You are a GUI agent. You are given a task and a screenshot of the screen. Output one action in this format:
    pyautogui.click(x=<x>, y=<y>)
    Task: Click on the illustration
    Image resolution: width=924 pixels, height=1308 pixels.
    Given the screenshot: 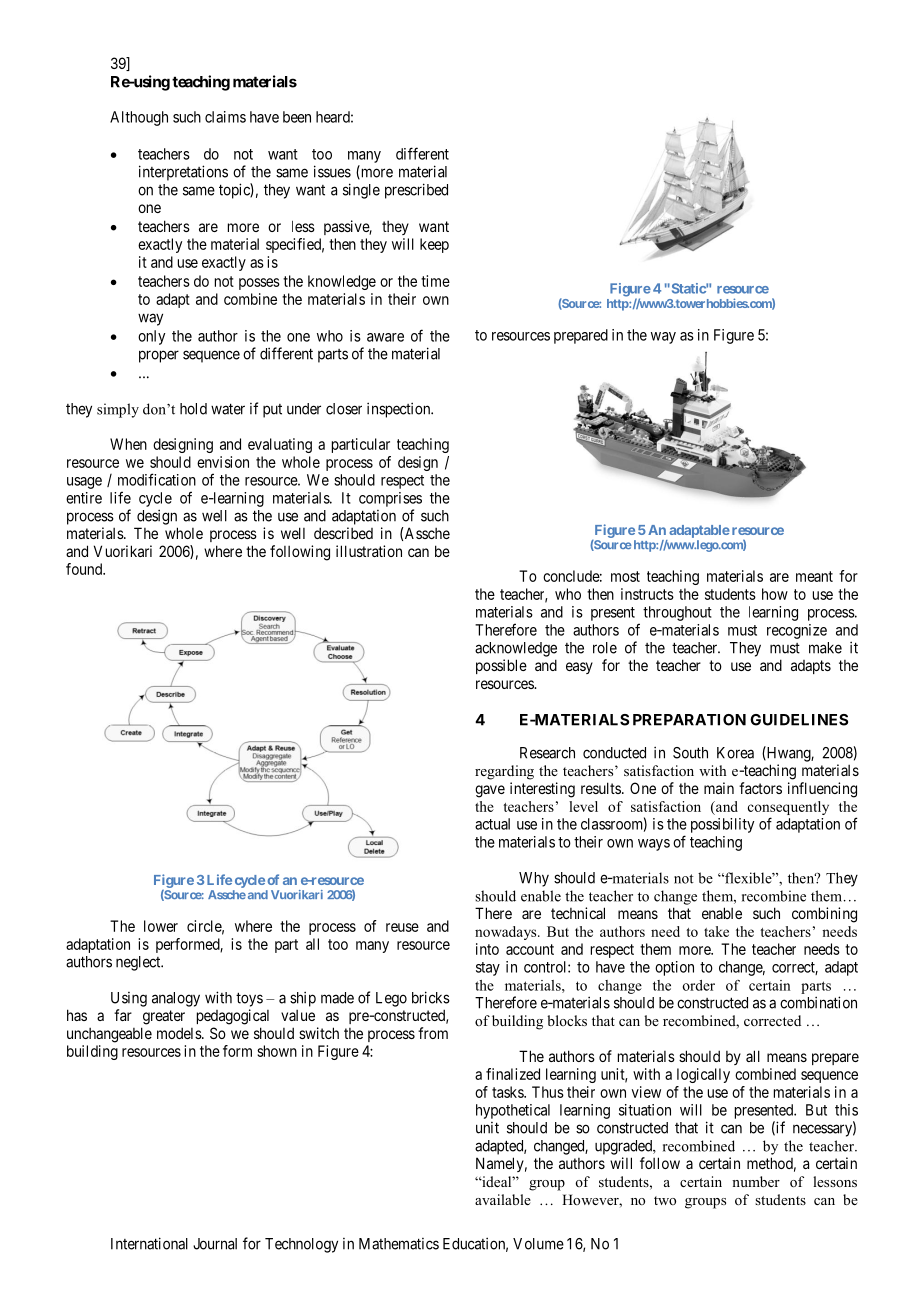 What is the action you would take?
    pyautogui.click(x=369, y=551)
